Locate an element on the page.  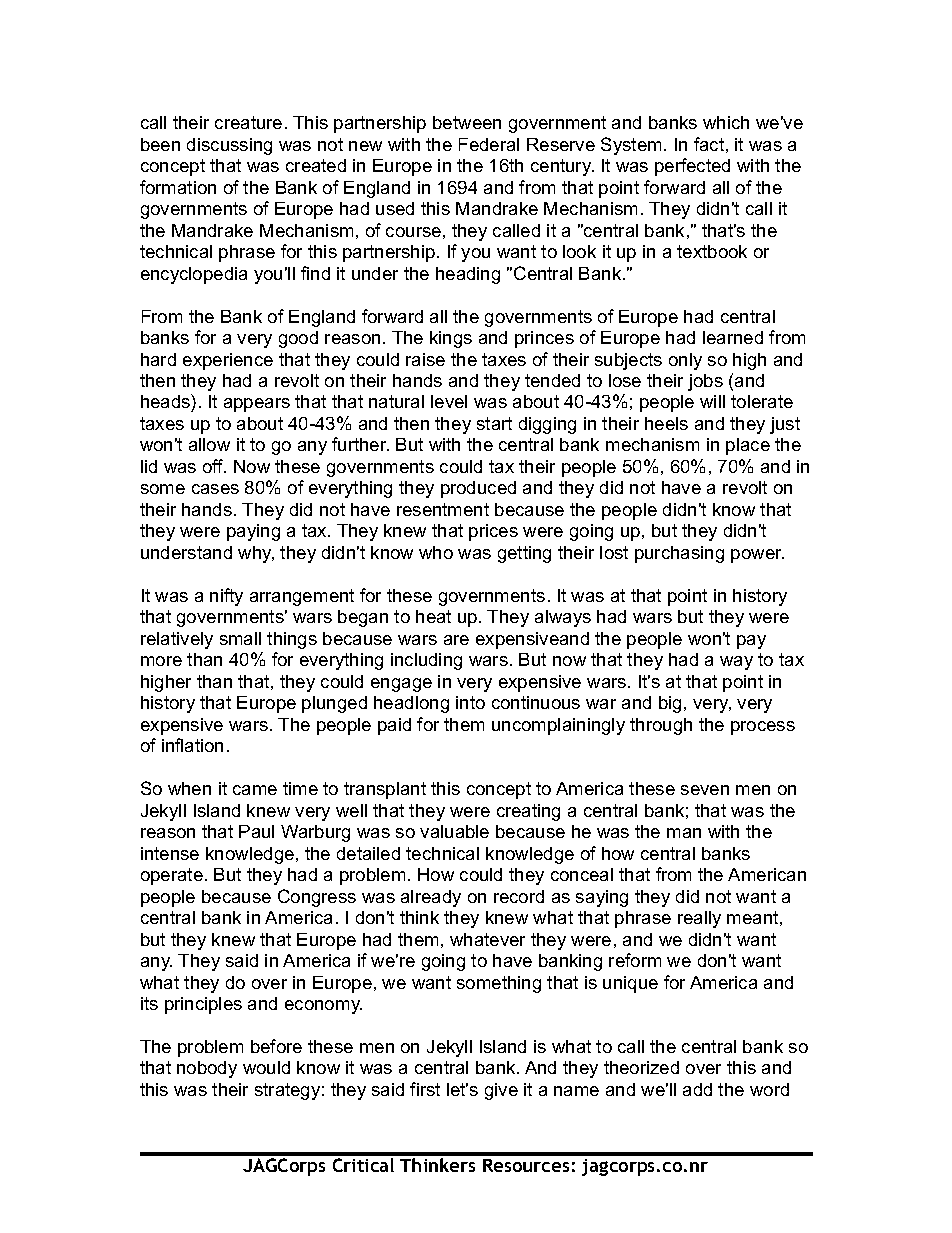
came is located at coordinates (255, 790).
